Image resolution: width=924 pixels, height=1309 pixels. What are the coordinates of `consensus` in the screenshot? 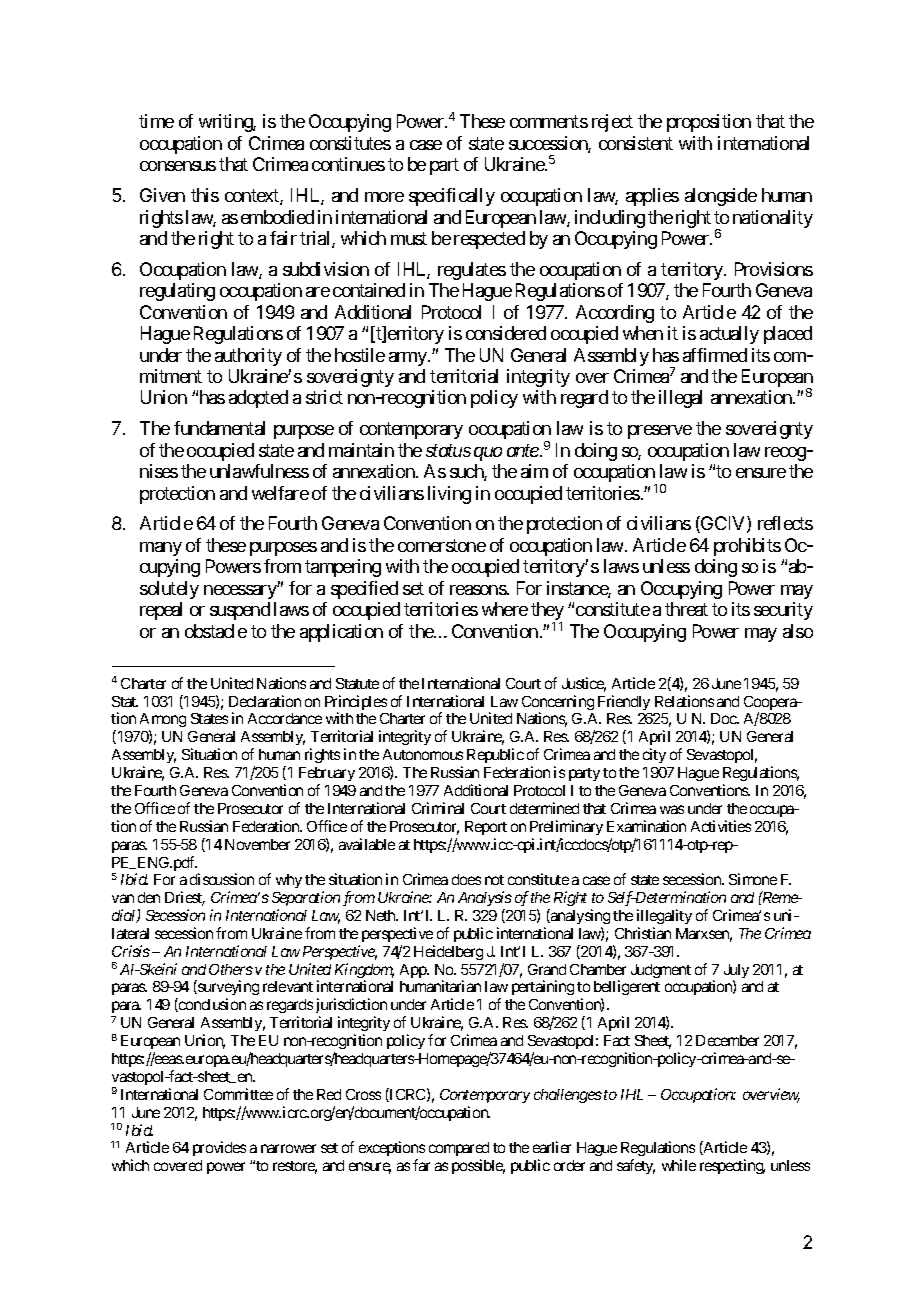 It's located at (178, 166).
